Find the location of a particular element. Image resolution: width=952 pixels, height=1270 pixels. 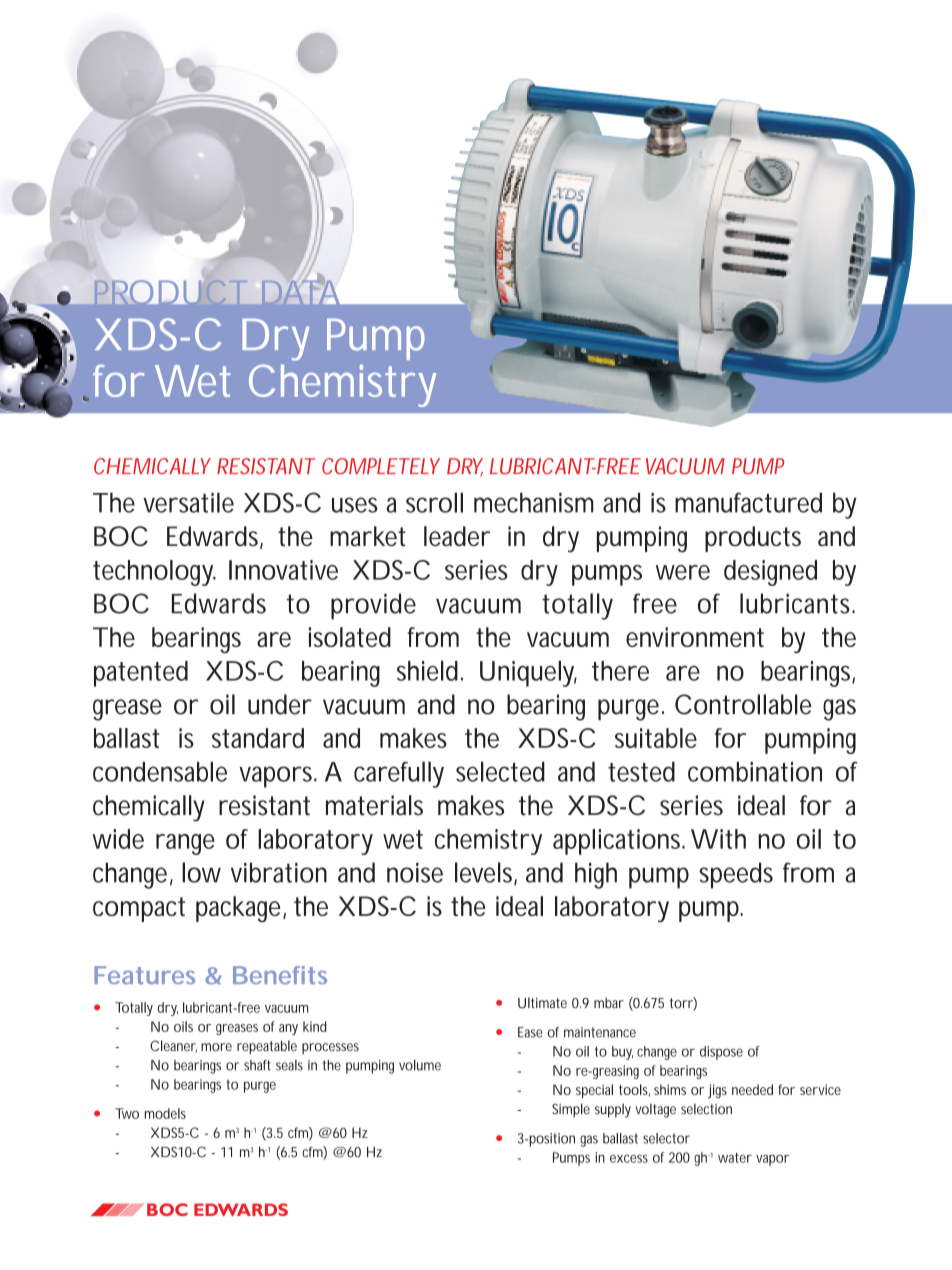

manufactured is located at coordinates (748, 502).
